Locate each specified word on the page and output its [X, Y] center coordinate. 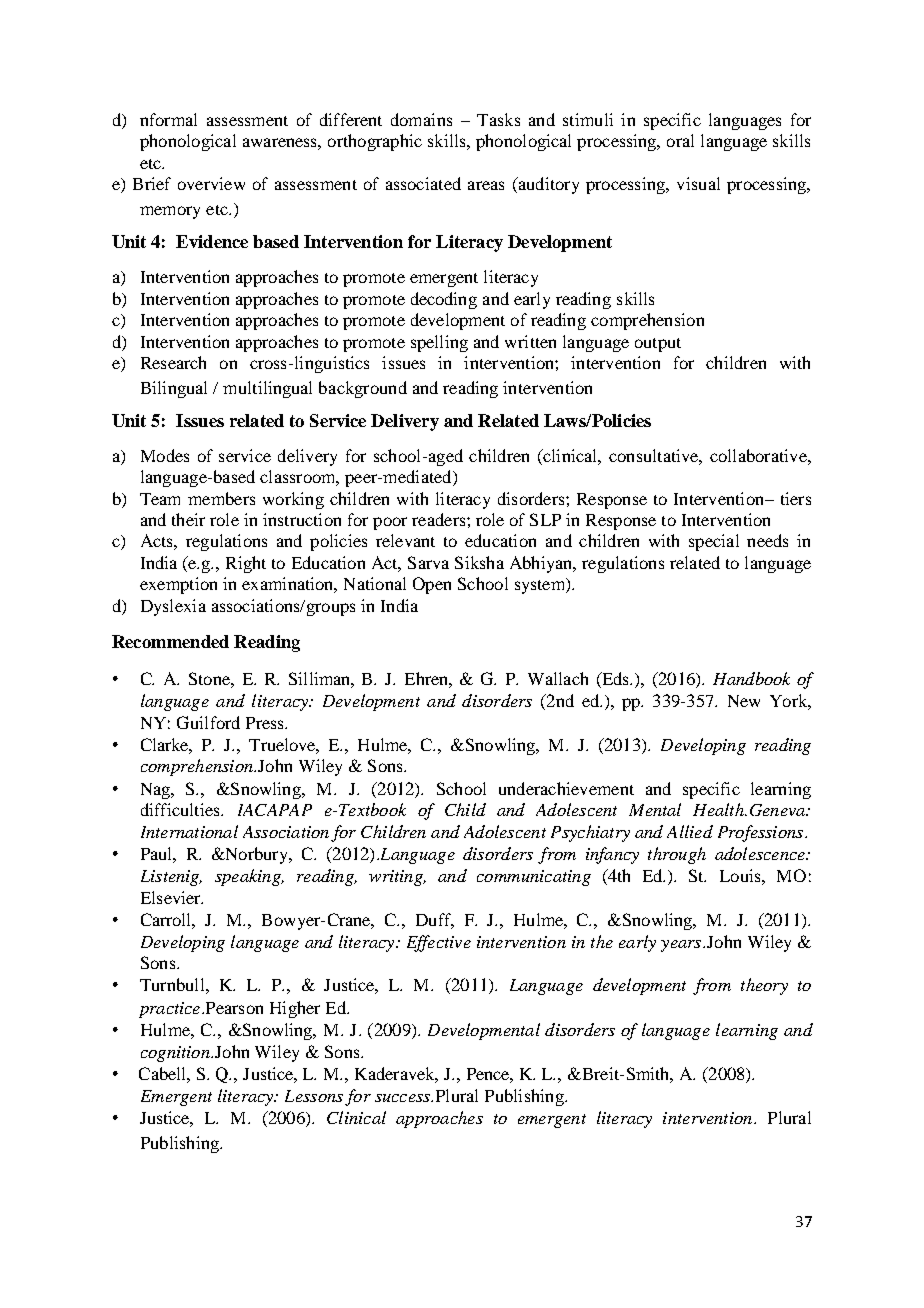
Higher [295, 1009]
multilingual [267, 389]
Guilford [208, 722]
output [658, 345]
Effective [439, 943]
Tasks [498, 119]
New [744, 701]
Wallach [558, 678]
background [363, 389]
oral [680, 140]
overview [211, 183]
